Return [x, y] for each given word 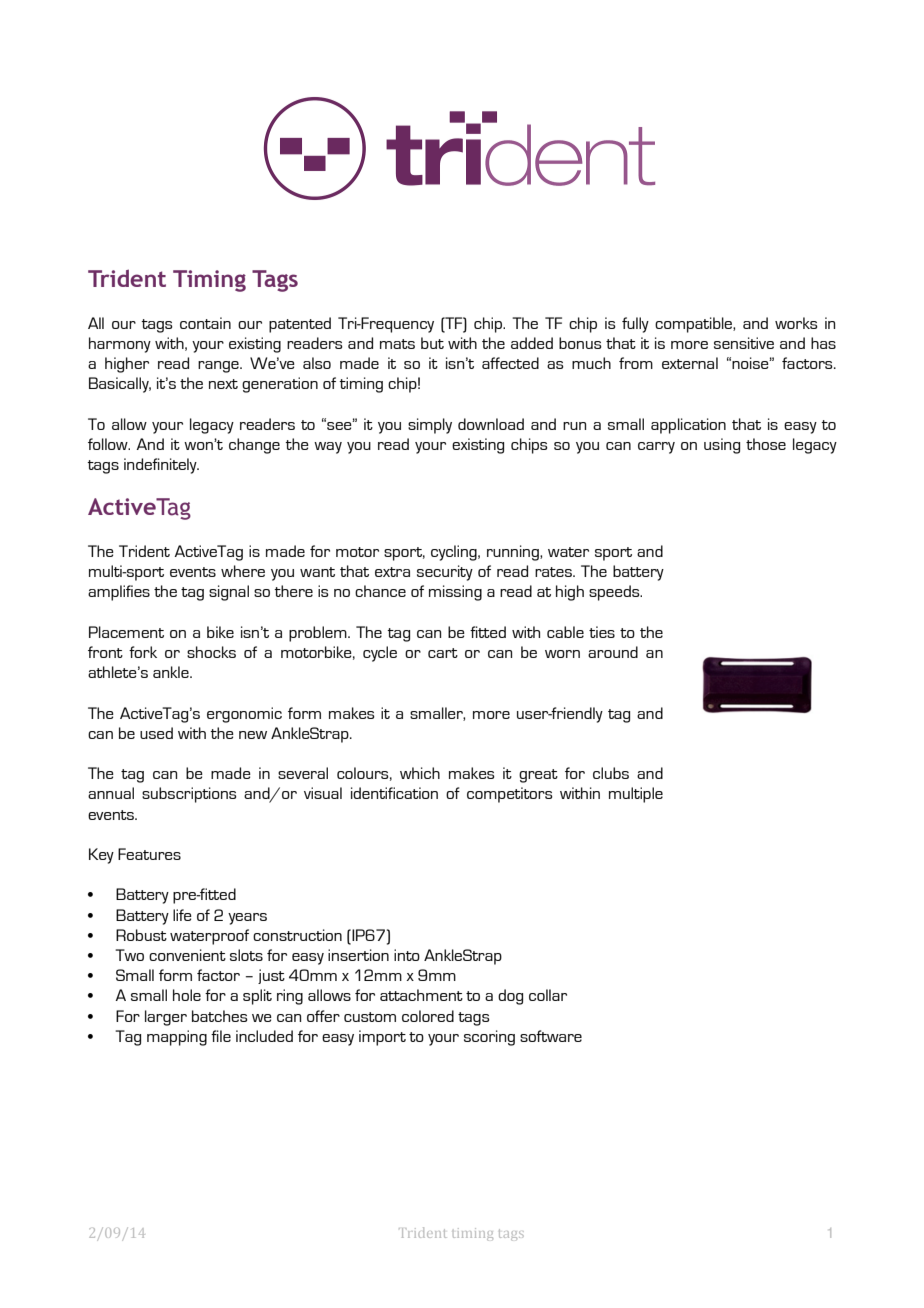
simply [430, 426]
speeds [615, 593]
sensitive [744, 343]
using [722, 446]
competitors [510, 795]
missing [455, 593]
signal [229, 593]
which [420, 773]
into [407, 955]
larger [166, 1018]
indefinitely [161, 466]
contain [205, 323]
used [156, 733]
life [182, 915]
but [432, 343]
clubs [611, 773]
